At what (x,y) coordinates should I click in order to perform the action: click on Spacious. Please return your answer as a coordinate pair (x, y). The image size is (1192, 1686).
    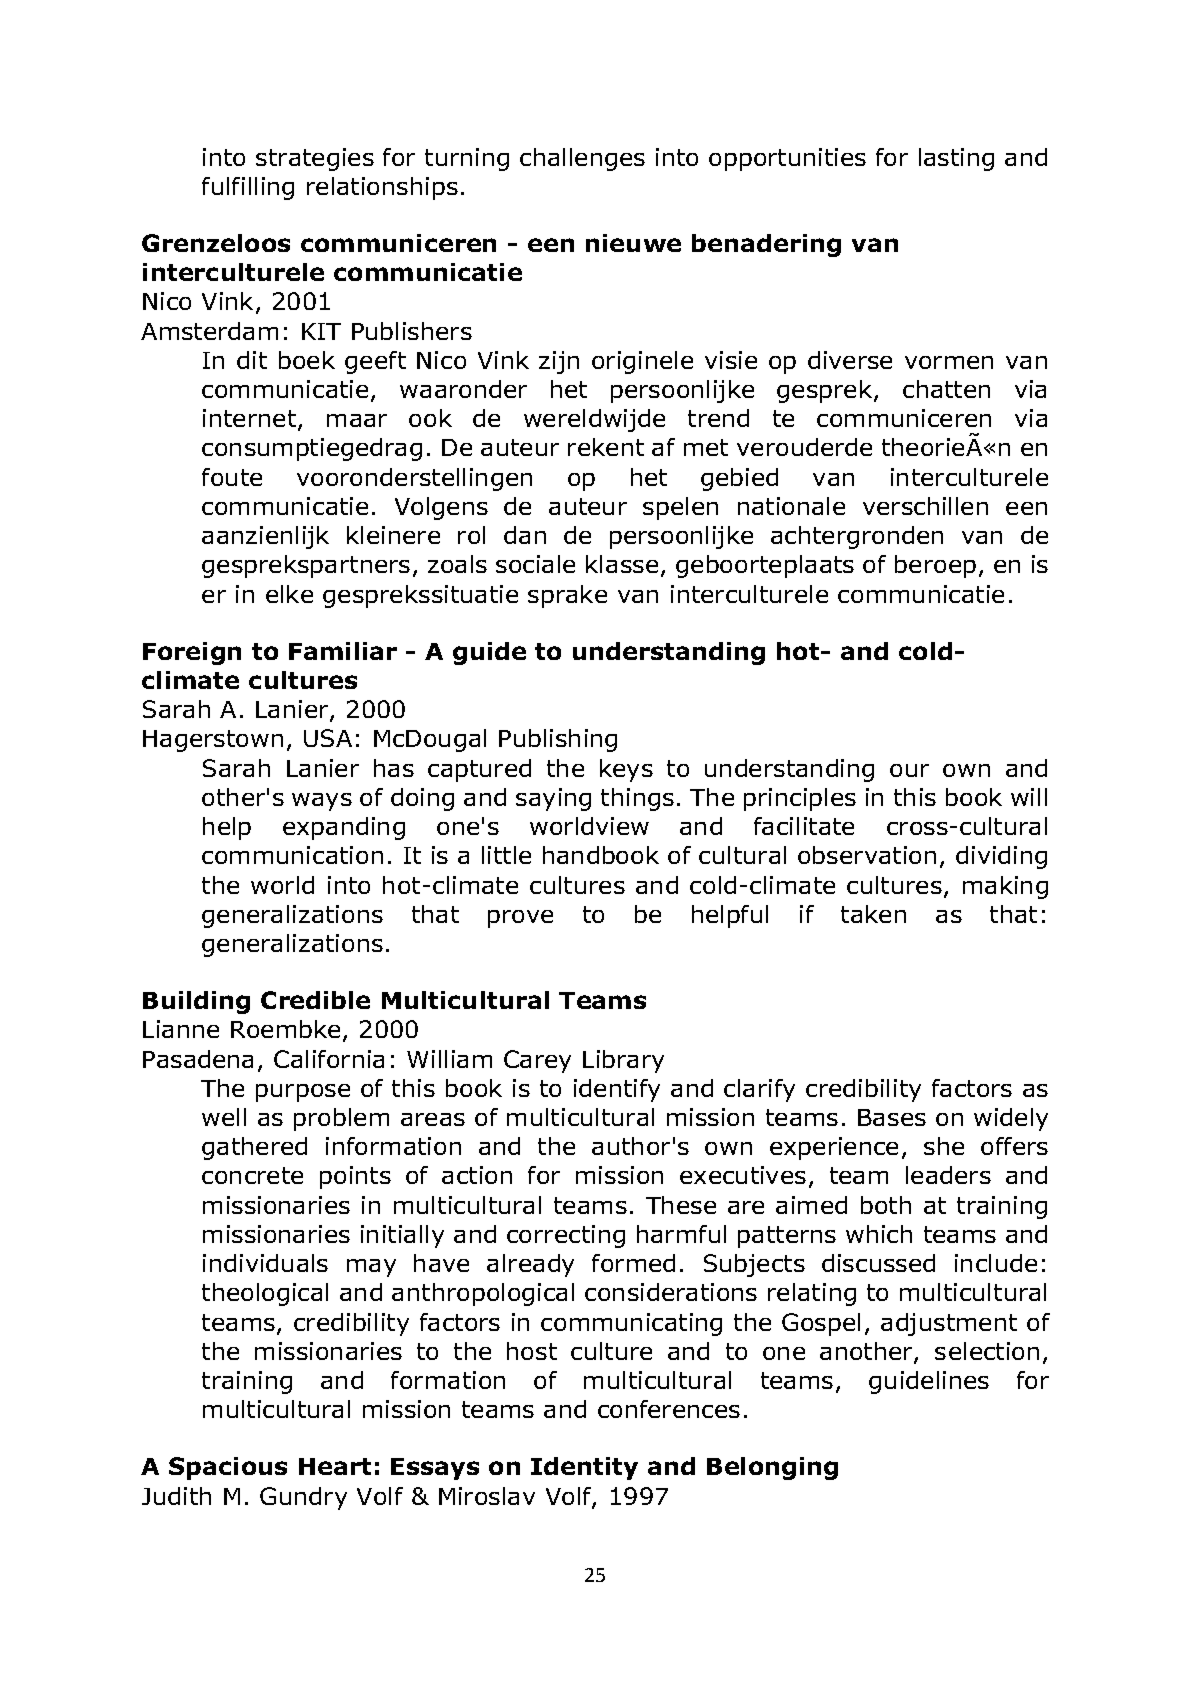
    Looking at the image, I should click on (228, 1468).
